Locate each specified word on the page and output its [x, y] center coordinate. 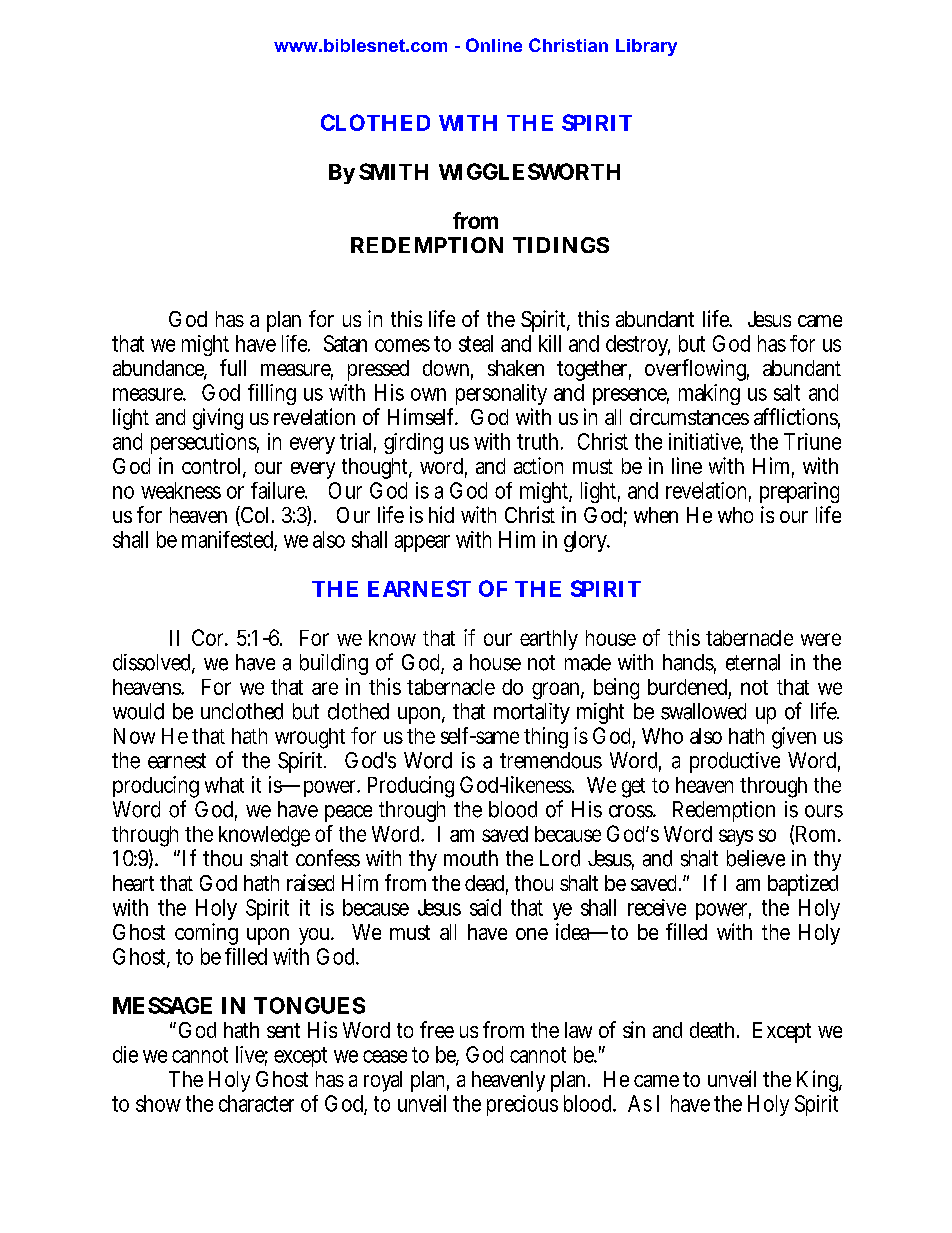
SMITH [393, 171]
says [736, 837]
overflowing [697, 370]
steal [476, 343]
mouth [471, 858]
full [233, 367]
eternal [753, 662]
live [252, 1055]
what [224, 785]
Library [646, 47]
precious [522, 1105]
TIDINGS [561, 245]
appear [422, 543]
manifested [229, 540]
